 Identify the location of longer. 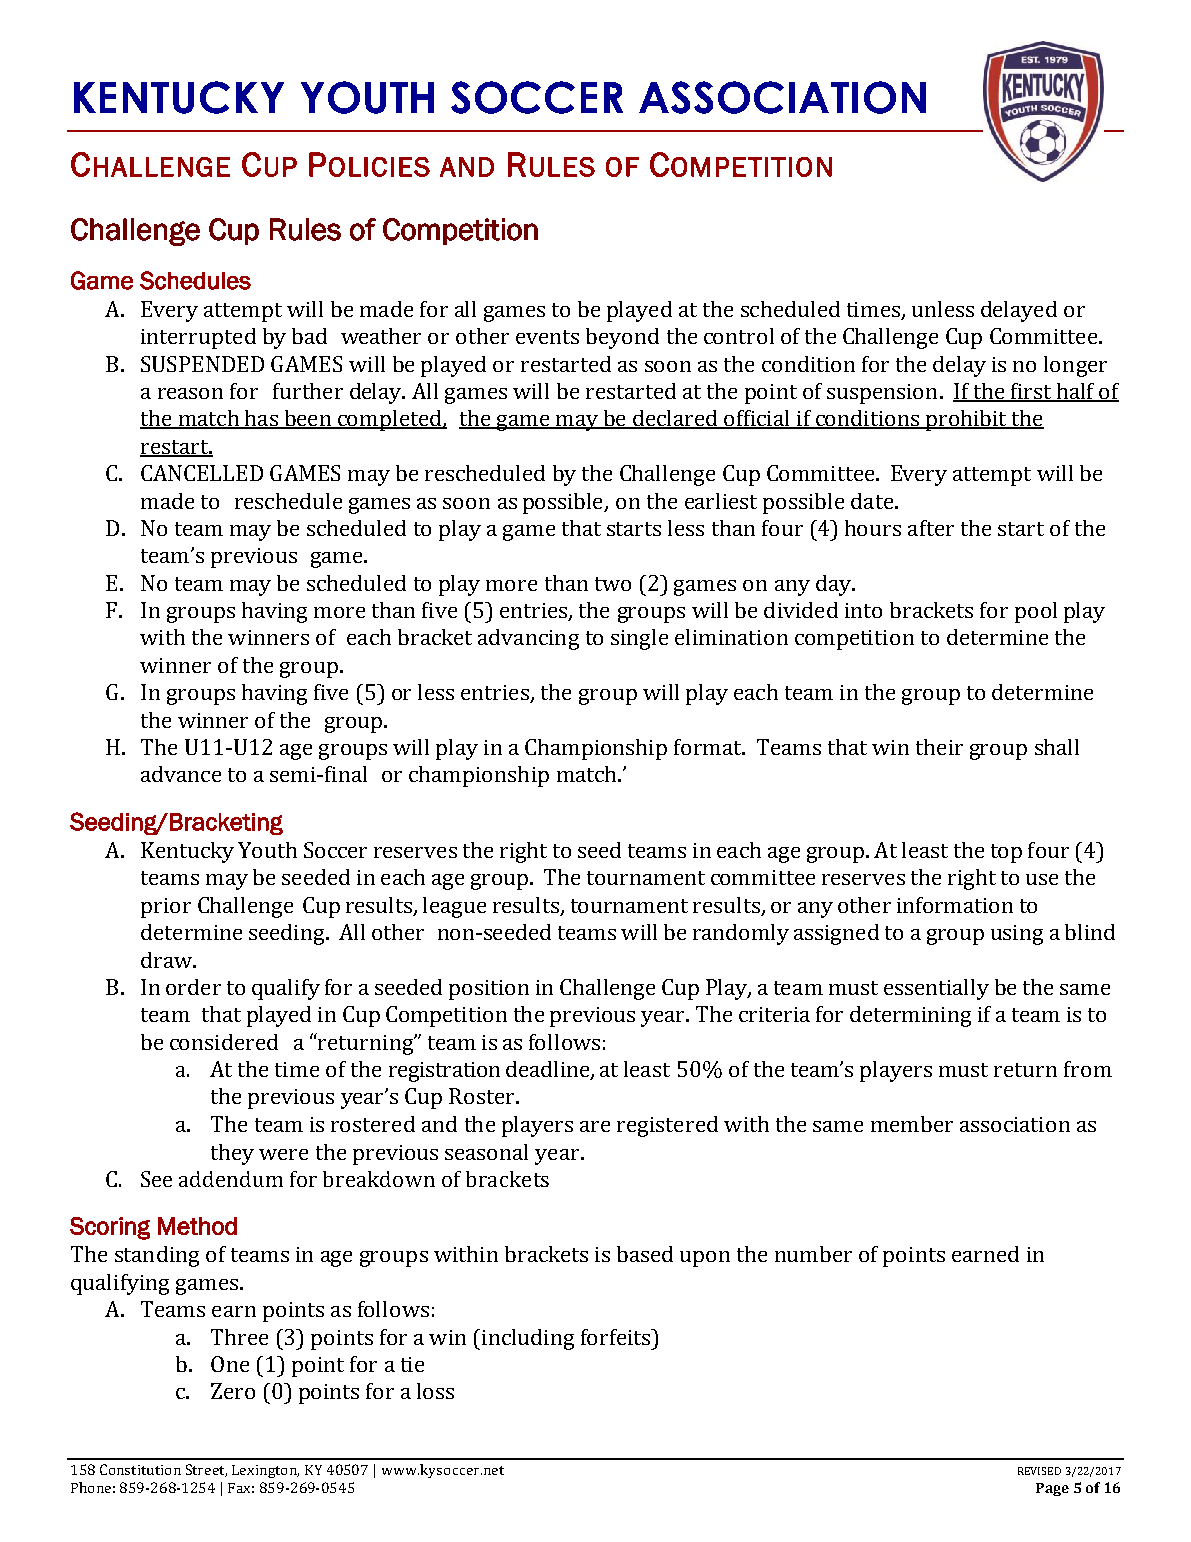
(1075, 366).
